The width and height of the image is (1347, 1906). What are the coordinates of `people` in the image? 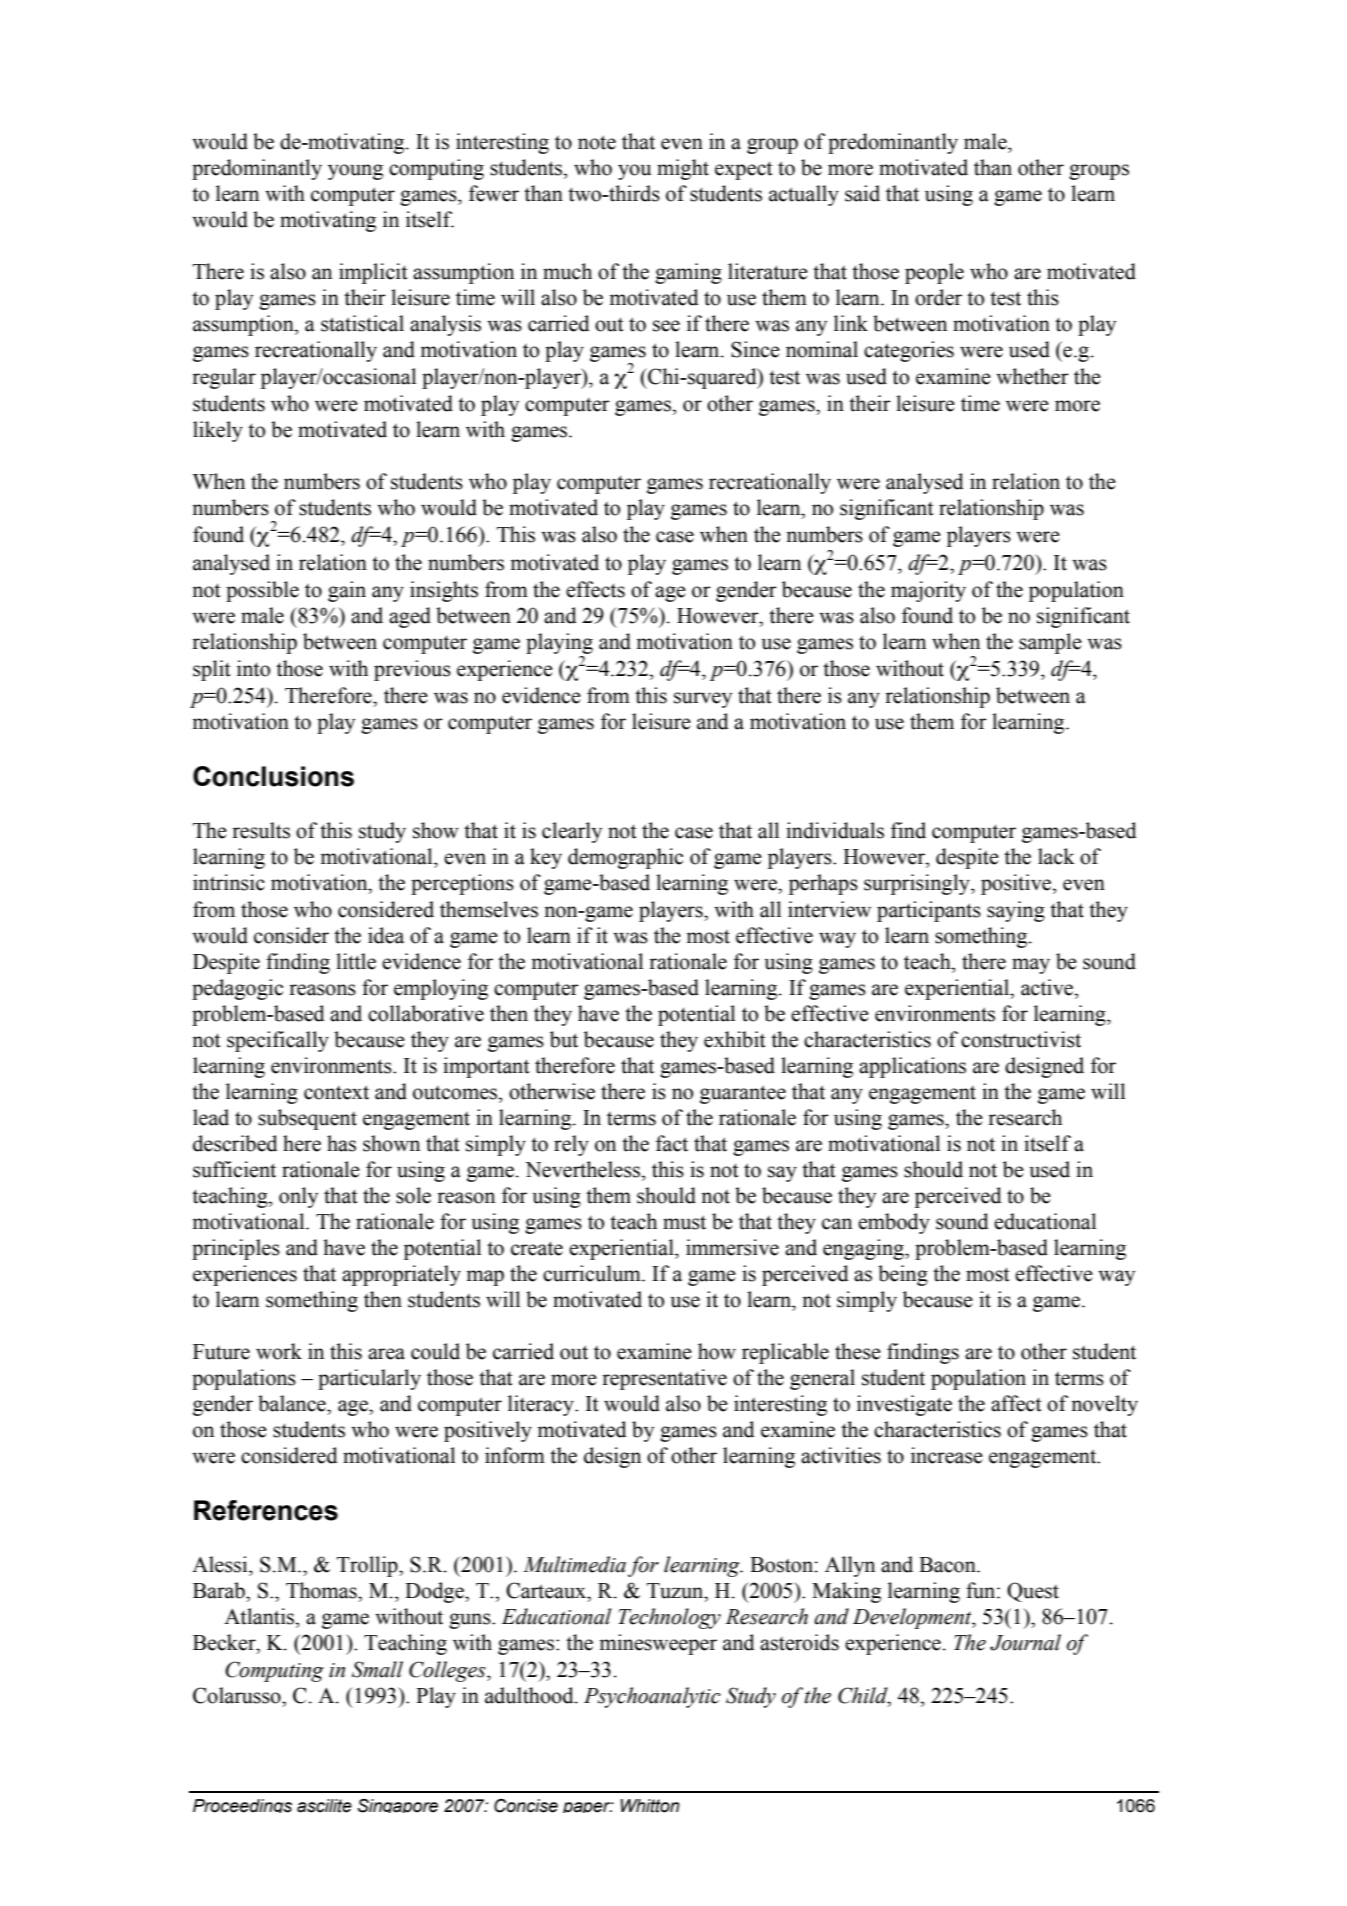 It's located at (934, 273).
